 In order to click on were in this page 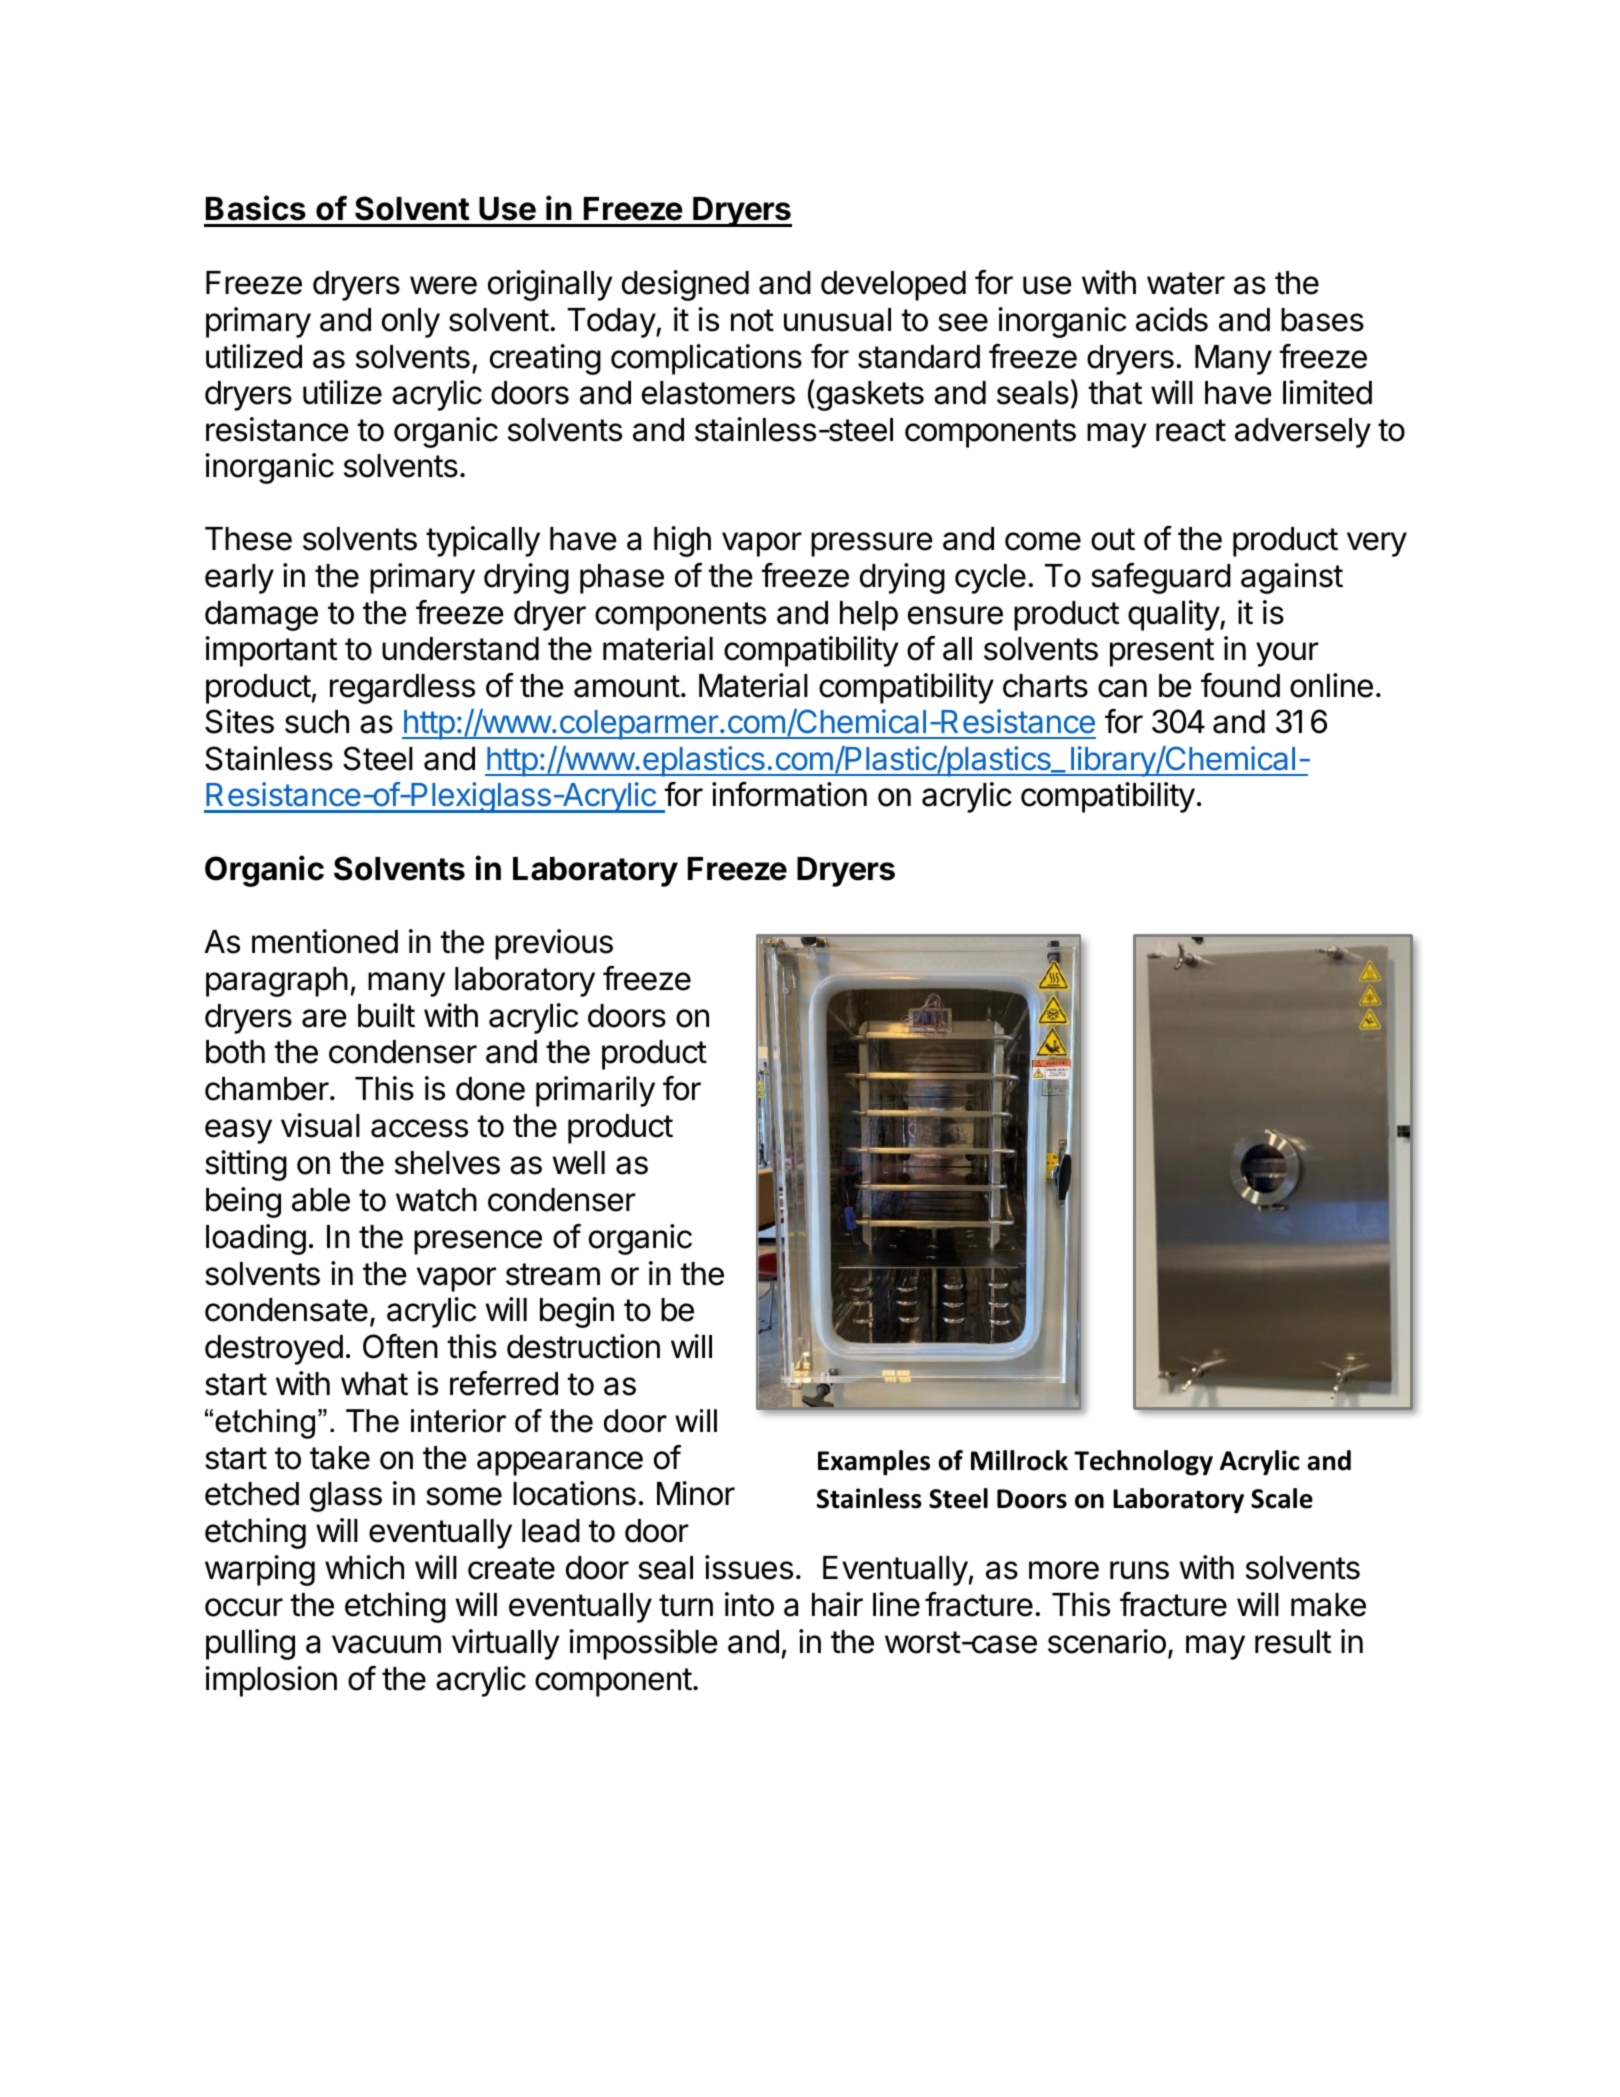, I will do `click(443, 285)`.
